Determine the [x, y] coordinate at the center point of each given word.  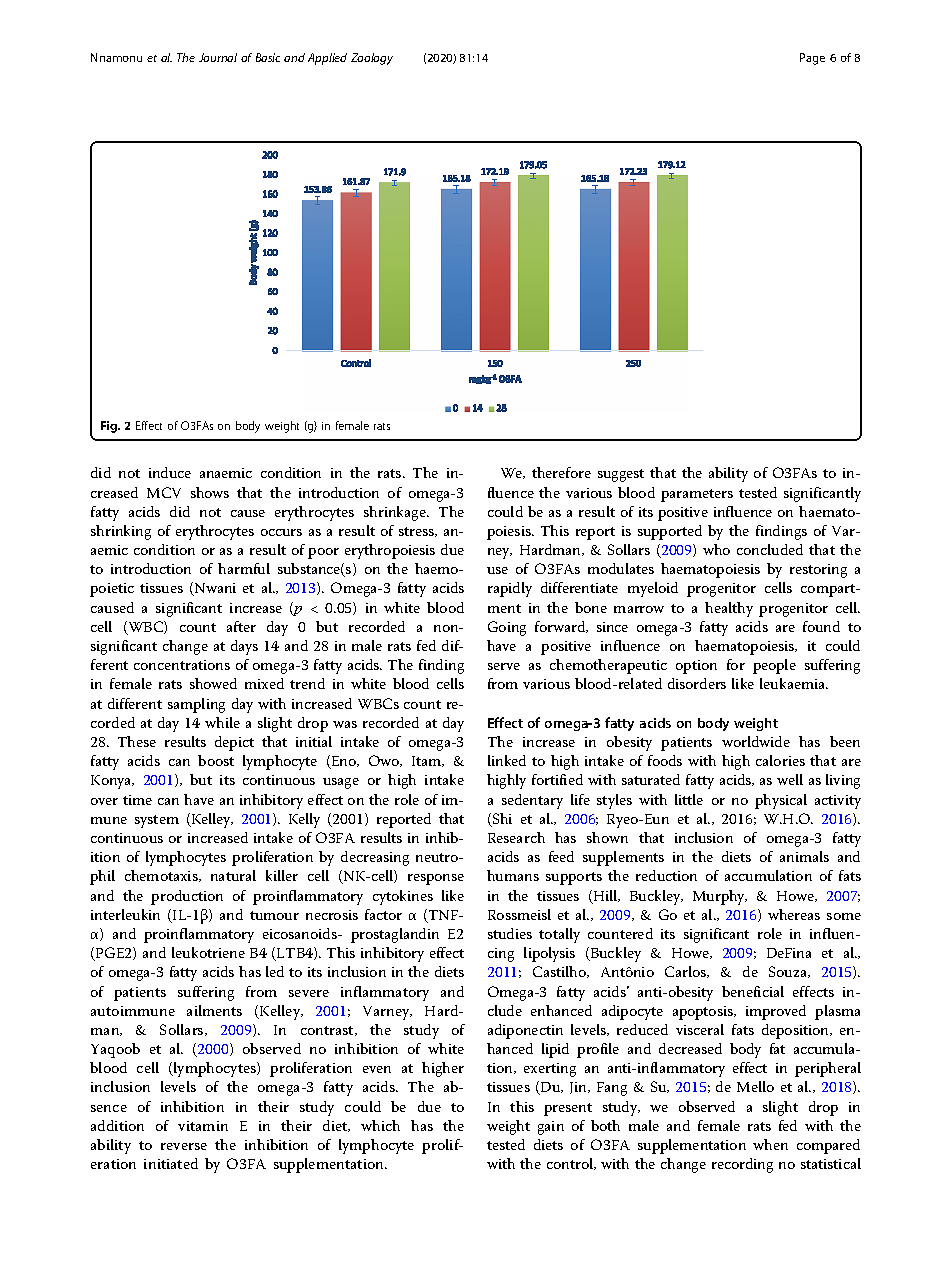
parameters [697, 495]
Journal [218, 57]
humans [513, 875]
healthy [729, 609]
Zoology [372, 59]
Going [507, 628]
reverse [184, 1146]
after [241, 626]
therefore [561, 472]
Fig [110, 427]
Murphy [720, 897]
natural [233, 875]
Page [812, 59]
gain [551, 1128]
